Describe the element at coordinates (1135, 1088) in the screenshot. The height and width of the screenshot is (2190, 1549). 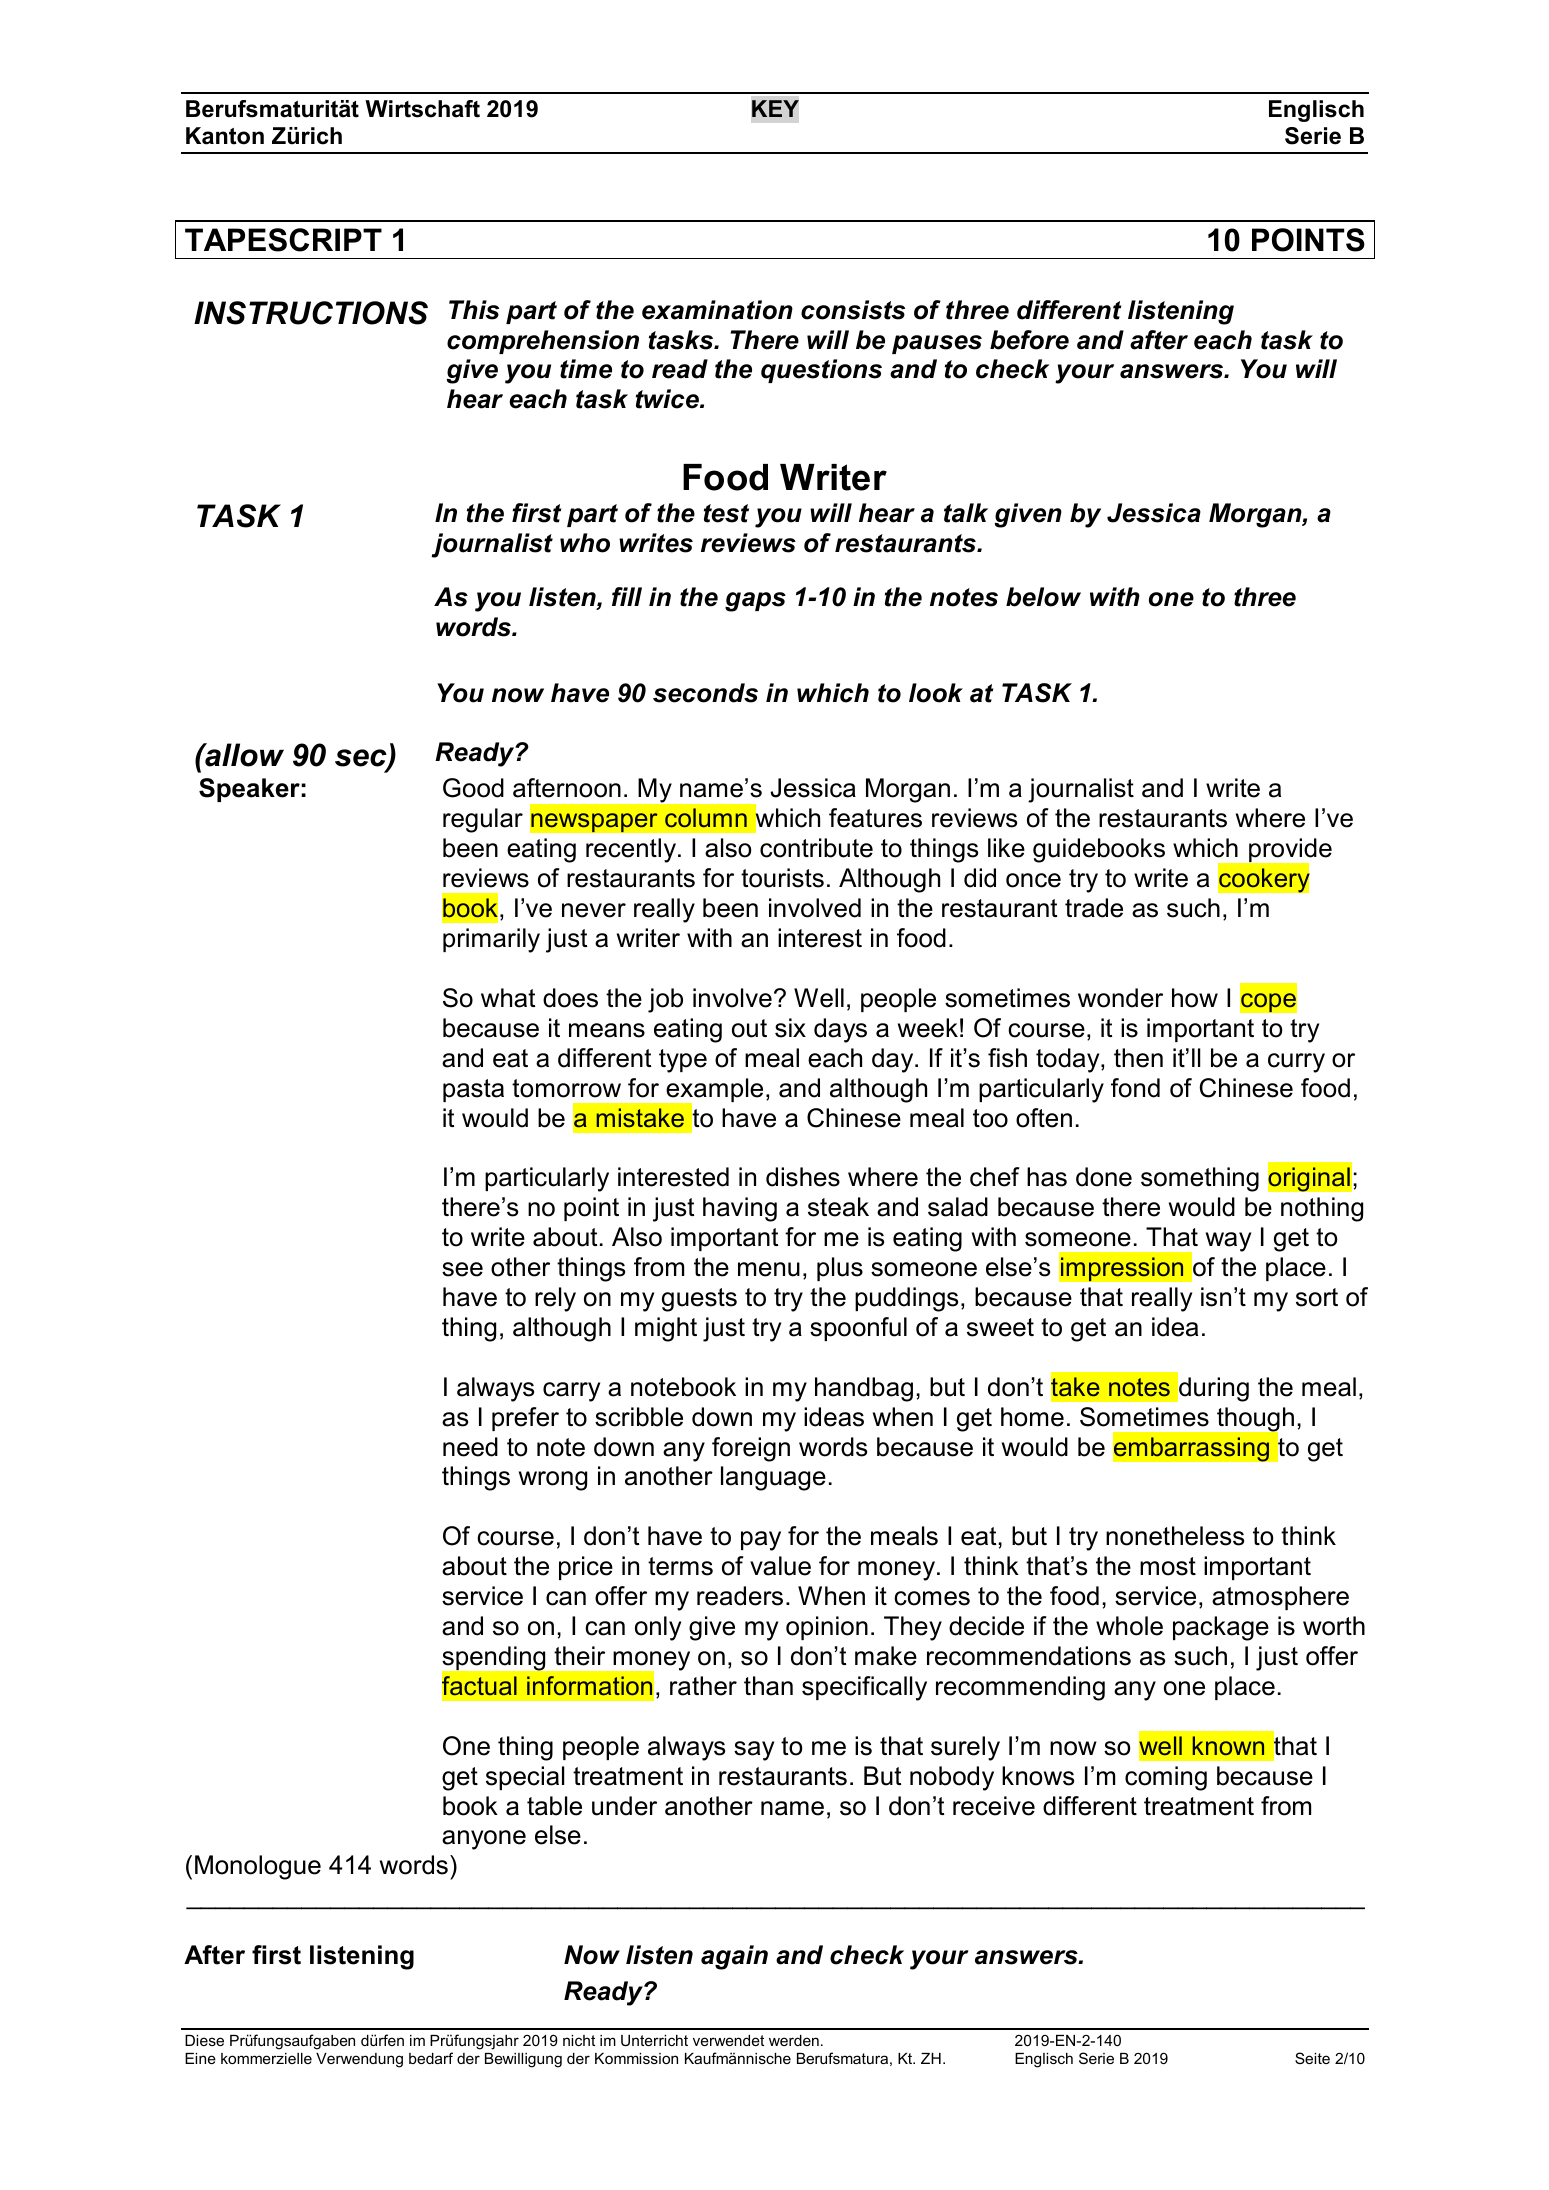
I see `fond` at that location.
